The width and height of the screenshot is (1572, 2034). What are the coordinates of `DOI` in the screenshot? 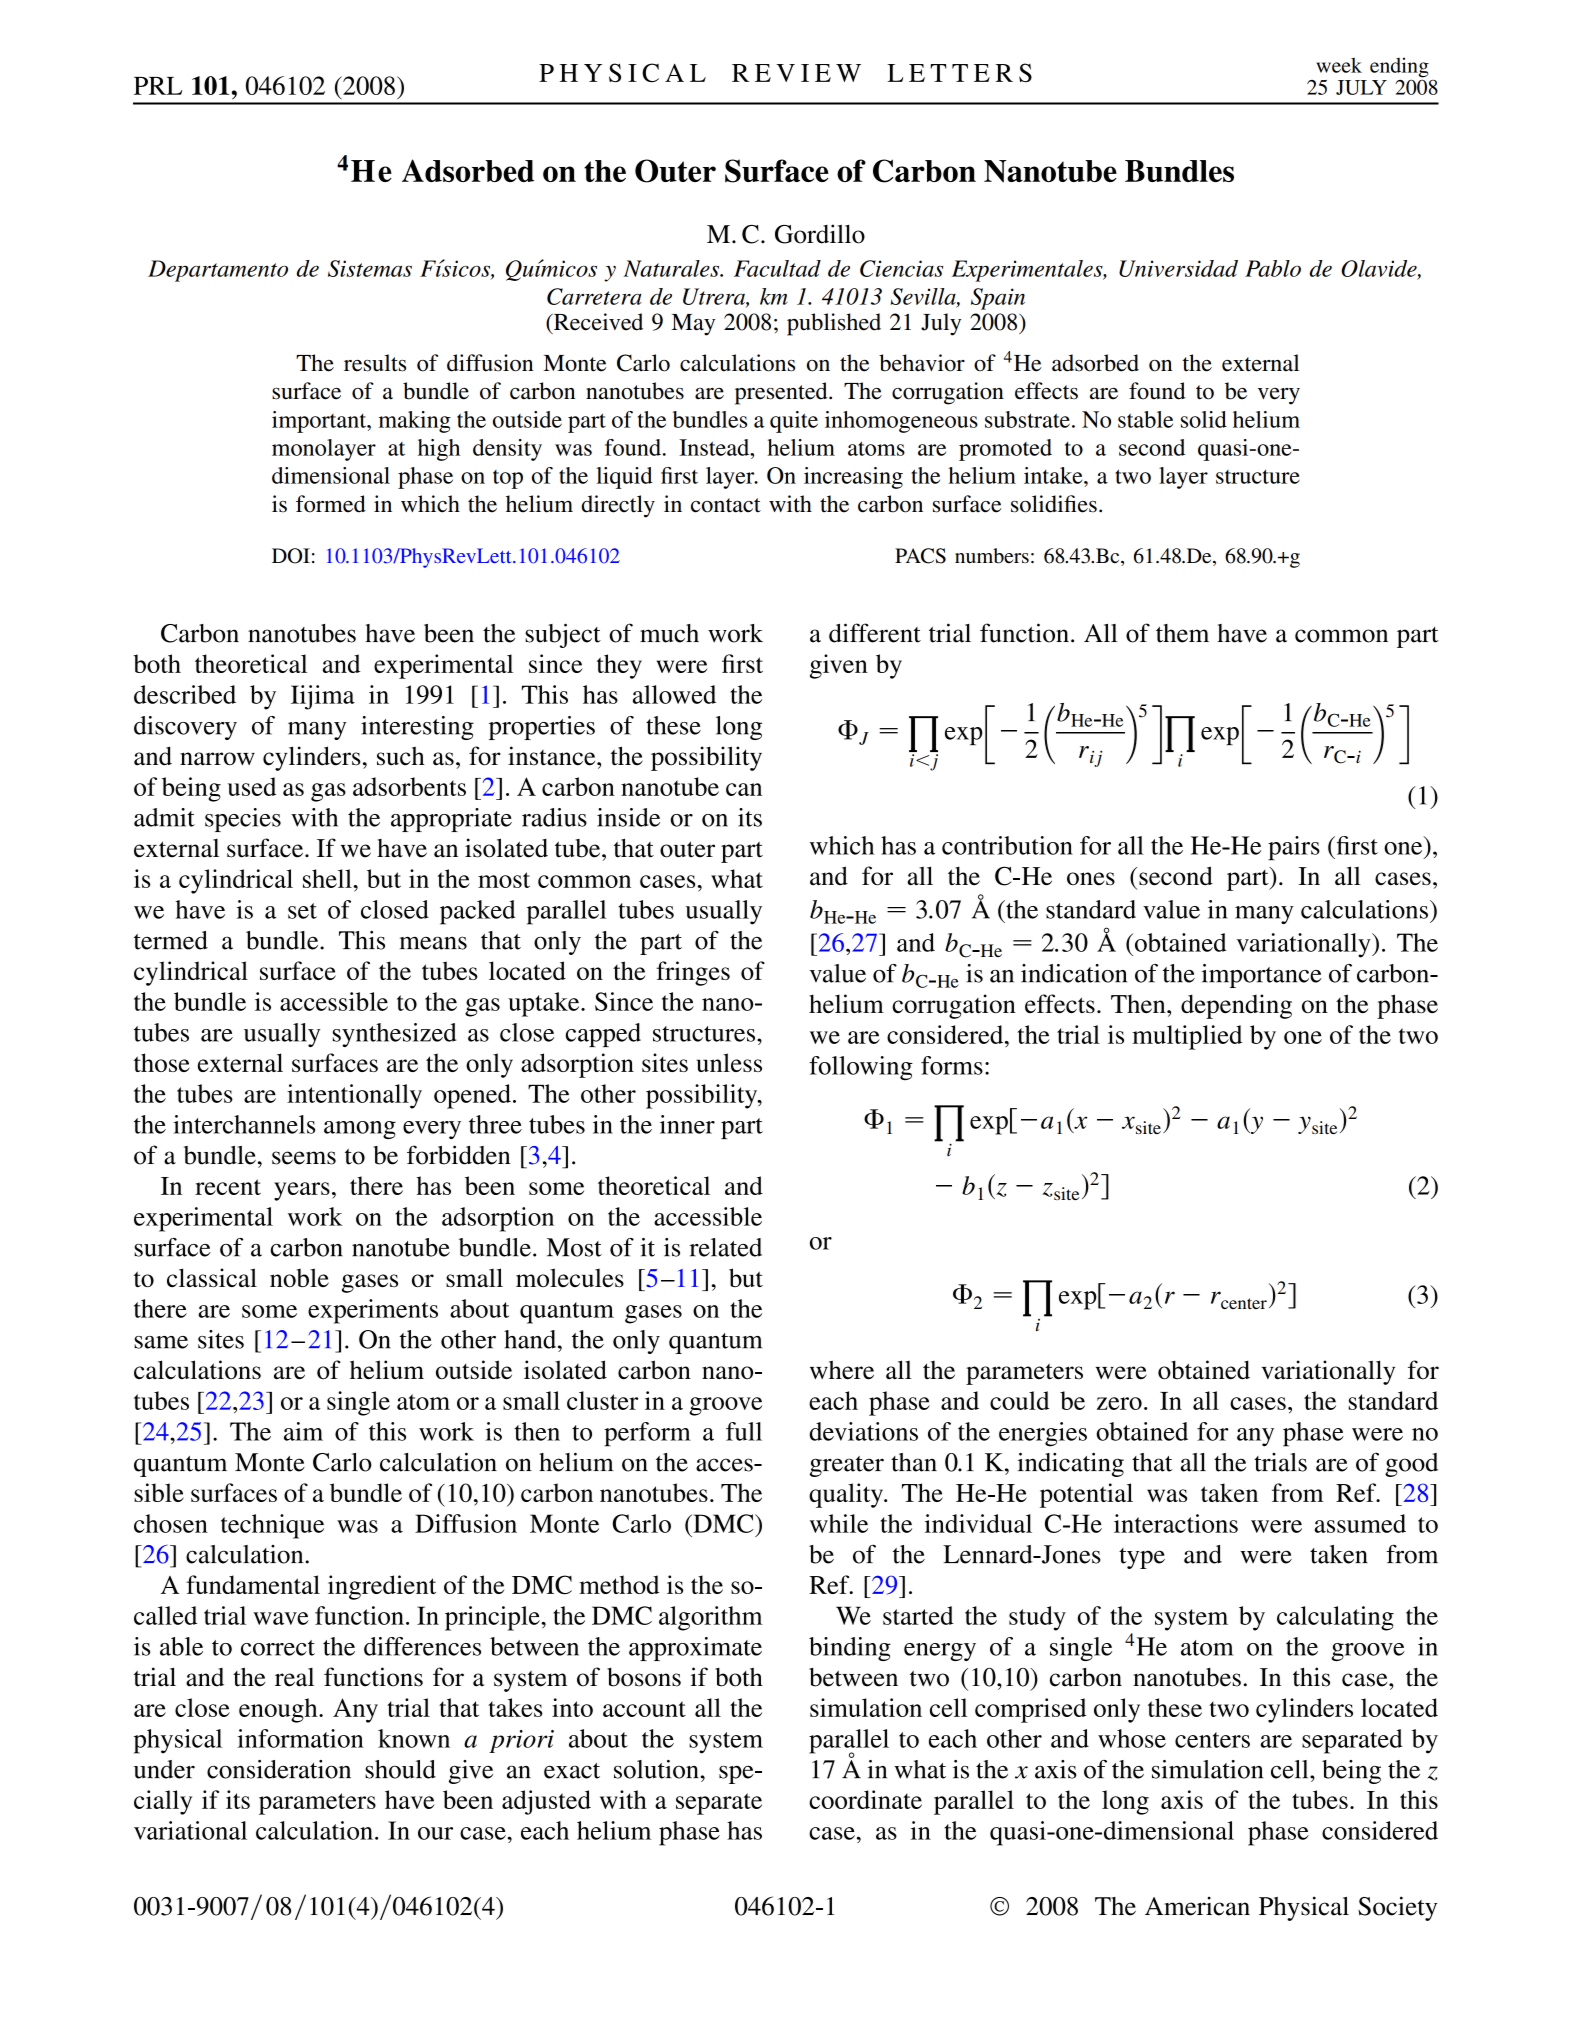 It's located at (291, 556).
